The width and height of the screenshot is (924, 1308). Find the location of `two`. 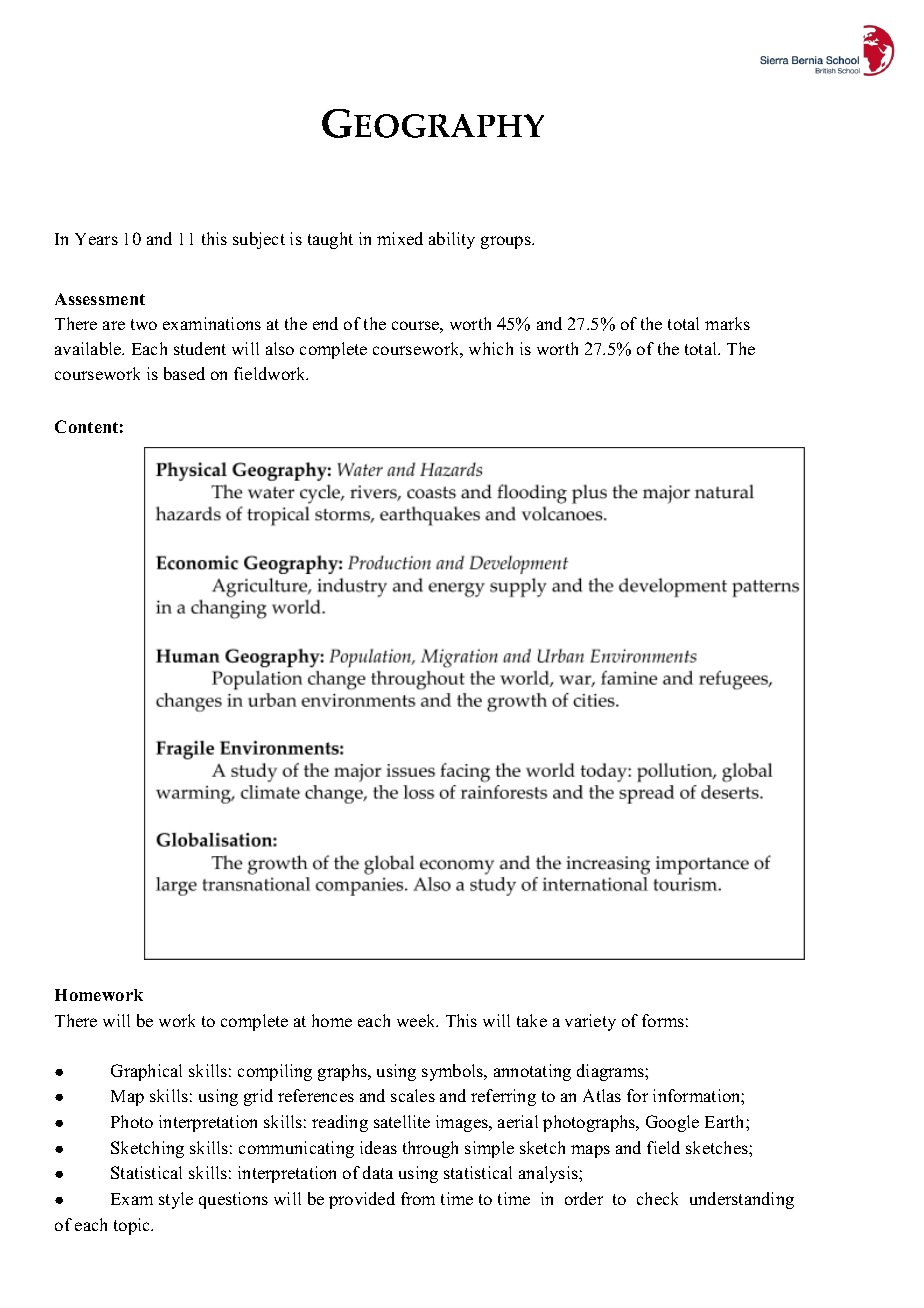

two is located at coordinates (144, 324).
